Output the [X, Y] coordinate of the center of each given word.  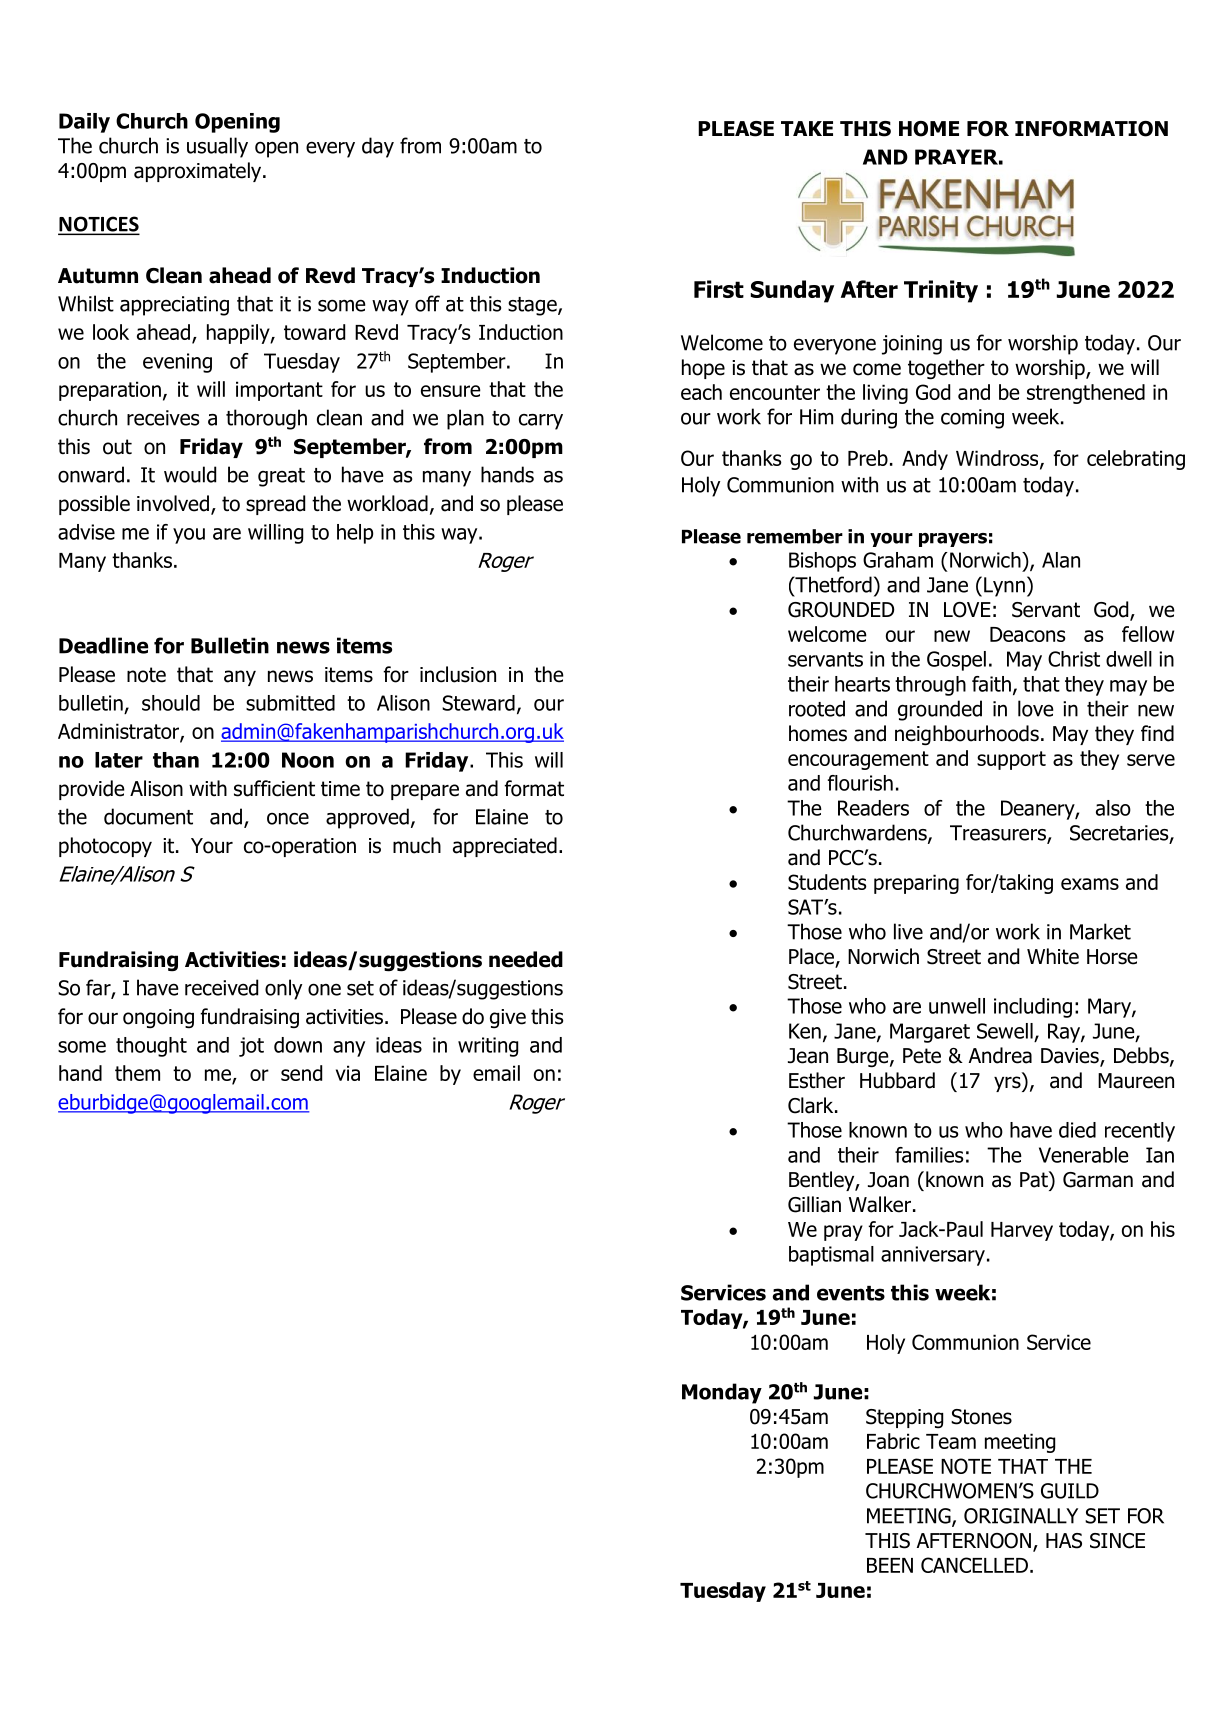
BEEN [890, 1565]
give [508, 1019]
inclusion [458, 674]
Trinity [941, 291]
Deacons [1028, 634]
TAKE [807, 128]
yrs [1008, 1084]
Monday [722, 1393]
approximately [199, 172]
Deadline [103, 645]
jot [251, 1047]
